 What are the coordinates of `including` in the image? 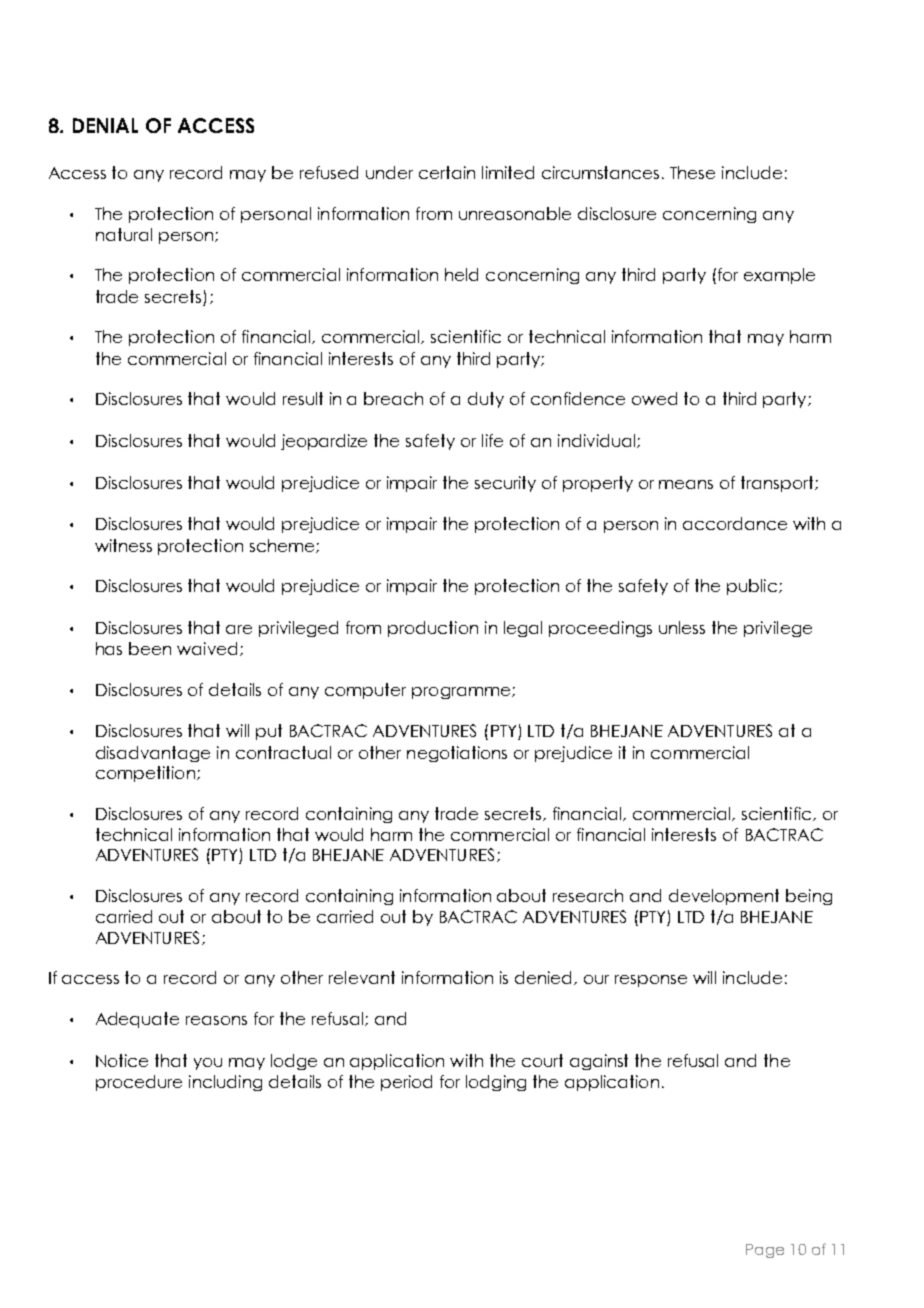 It's located at (225, 1083).
